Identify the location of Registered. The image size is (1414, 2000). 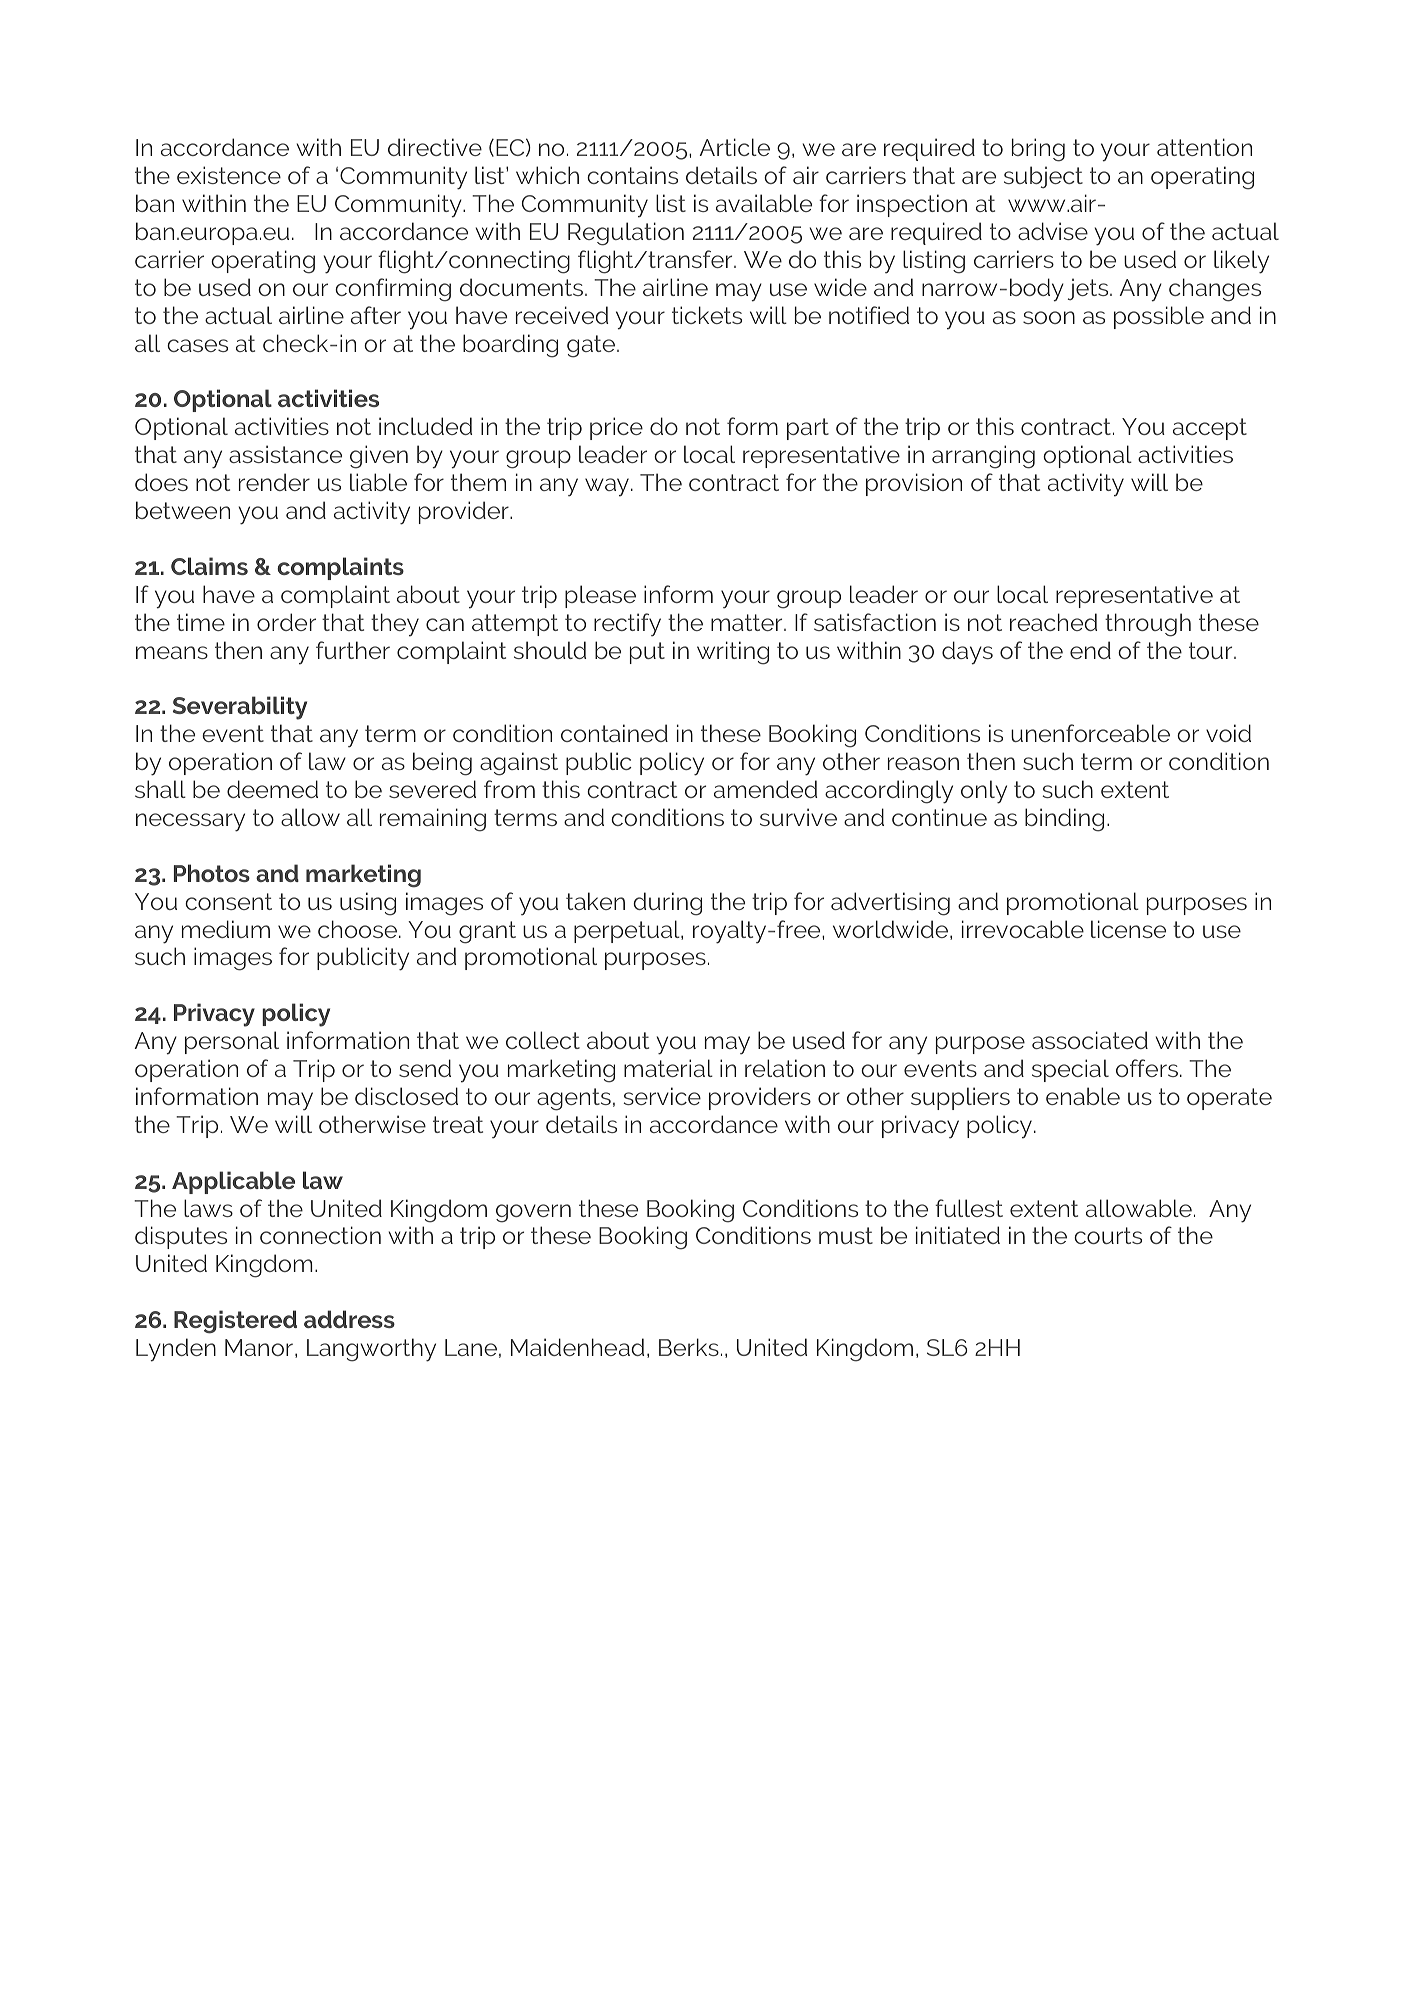
(235, 1322).
